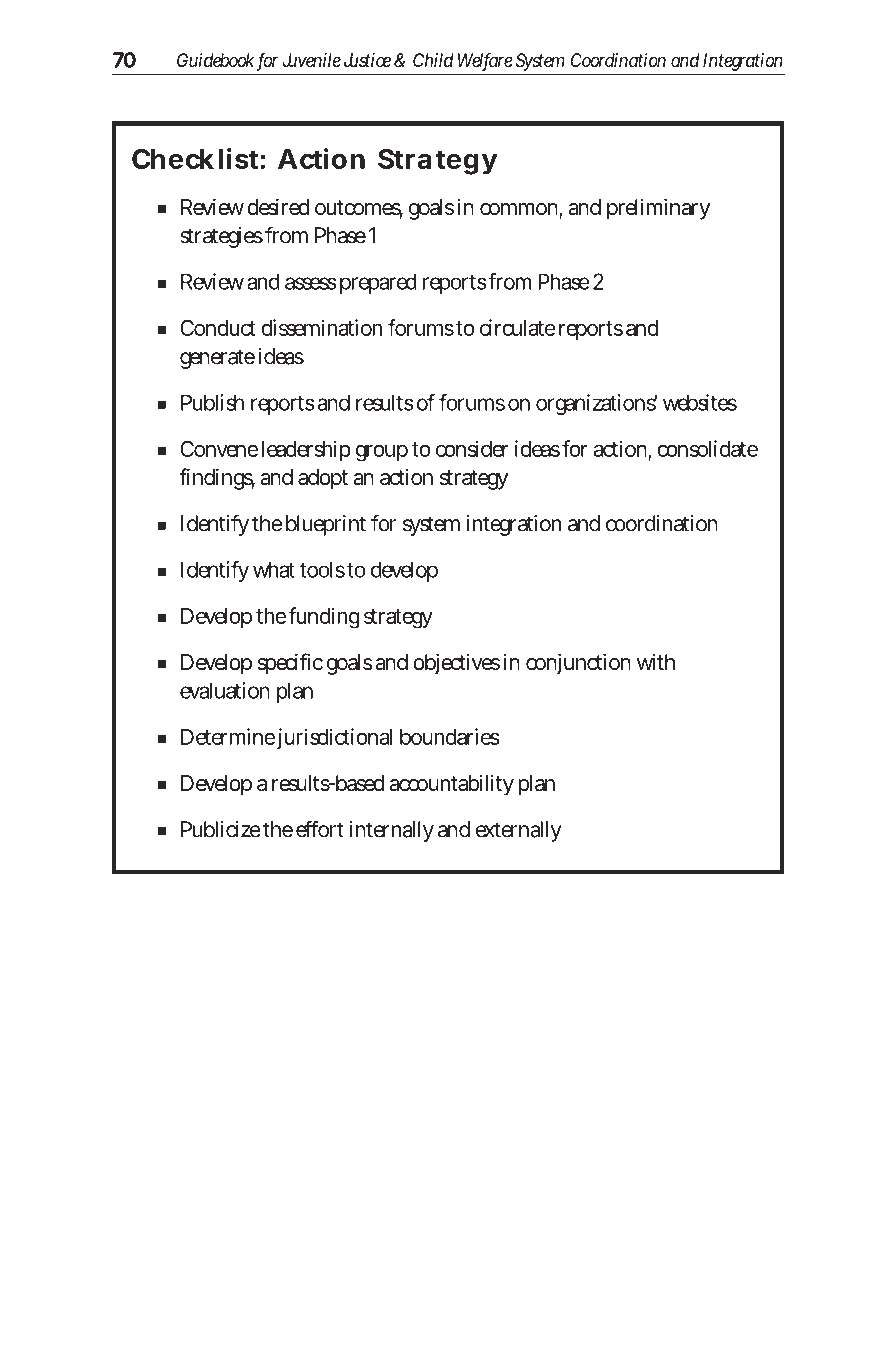 The image size is (896, 1345). I want to click on leadership, so click(306, 450).
